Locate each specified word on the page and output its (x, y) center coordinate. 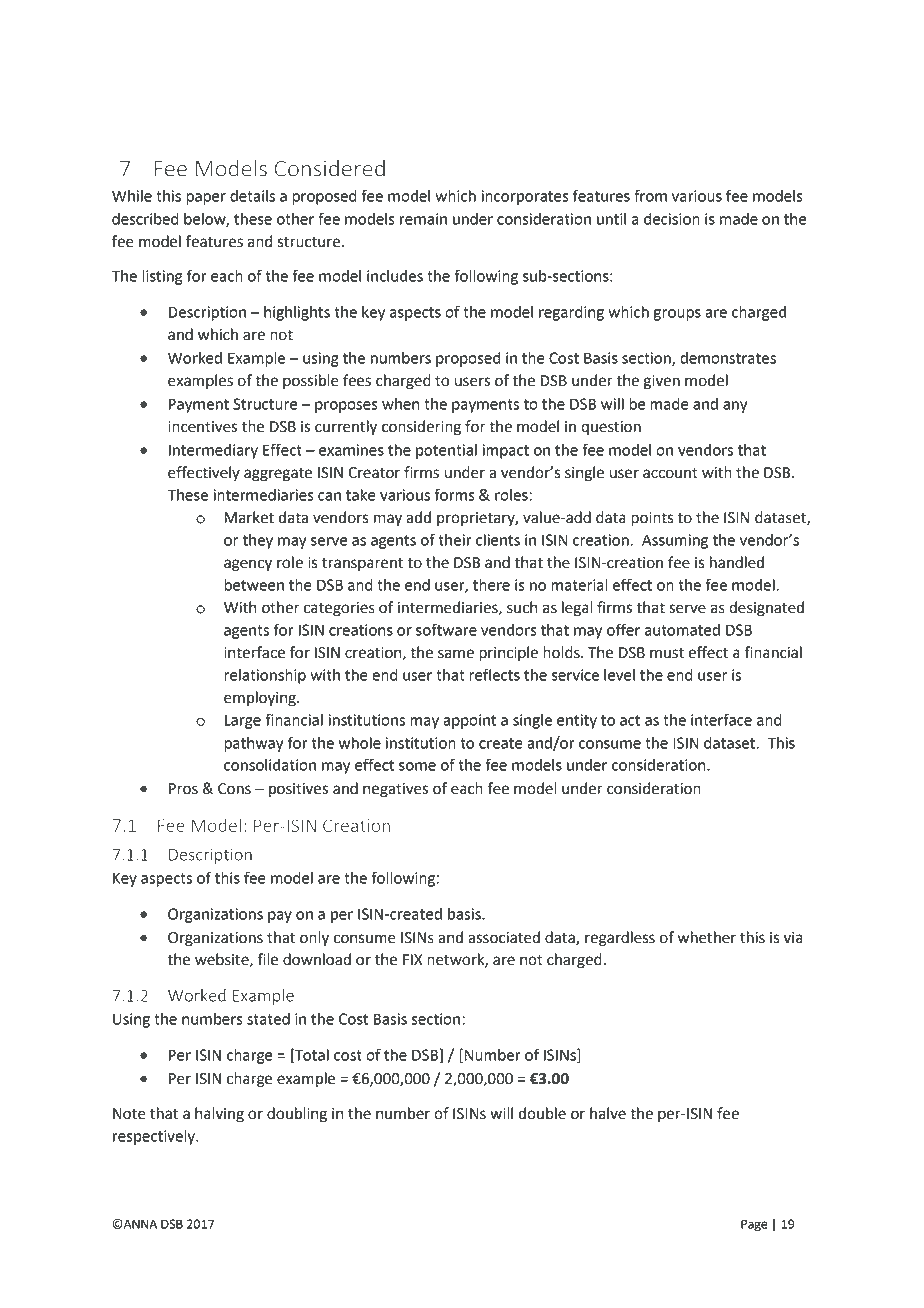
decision (672, 219)
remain (423, 219)
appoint (469, 721)
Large (243, 721)
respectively (155, 1137)
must (667, 653)
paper (206, 199)
